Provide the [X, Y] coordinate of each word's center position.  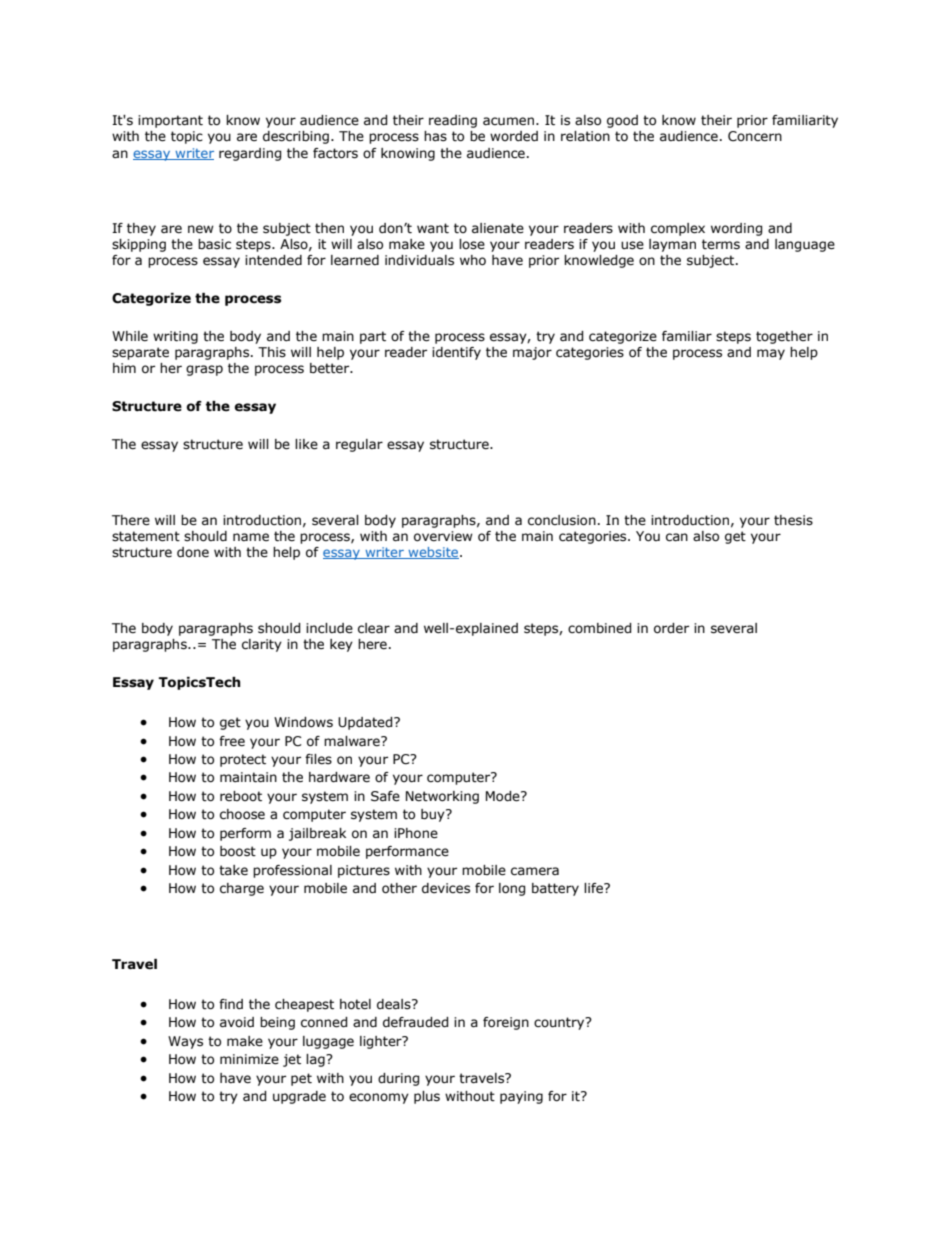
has [435, 136]
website [433, 553]
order [671, 628]
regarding [250, 154]
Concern [755, 136]
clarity [262, 645]
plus [427, 1097]
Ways [185, 1042]
